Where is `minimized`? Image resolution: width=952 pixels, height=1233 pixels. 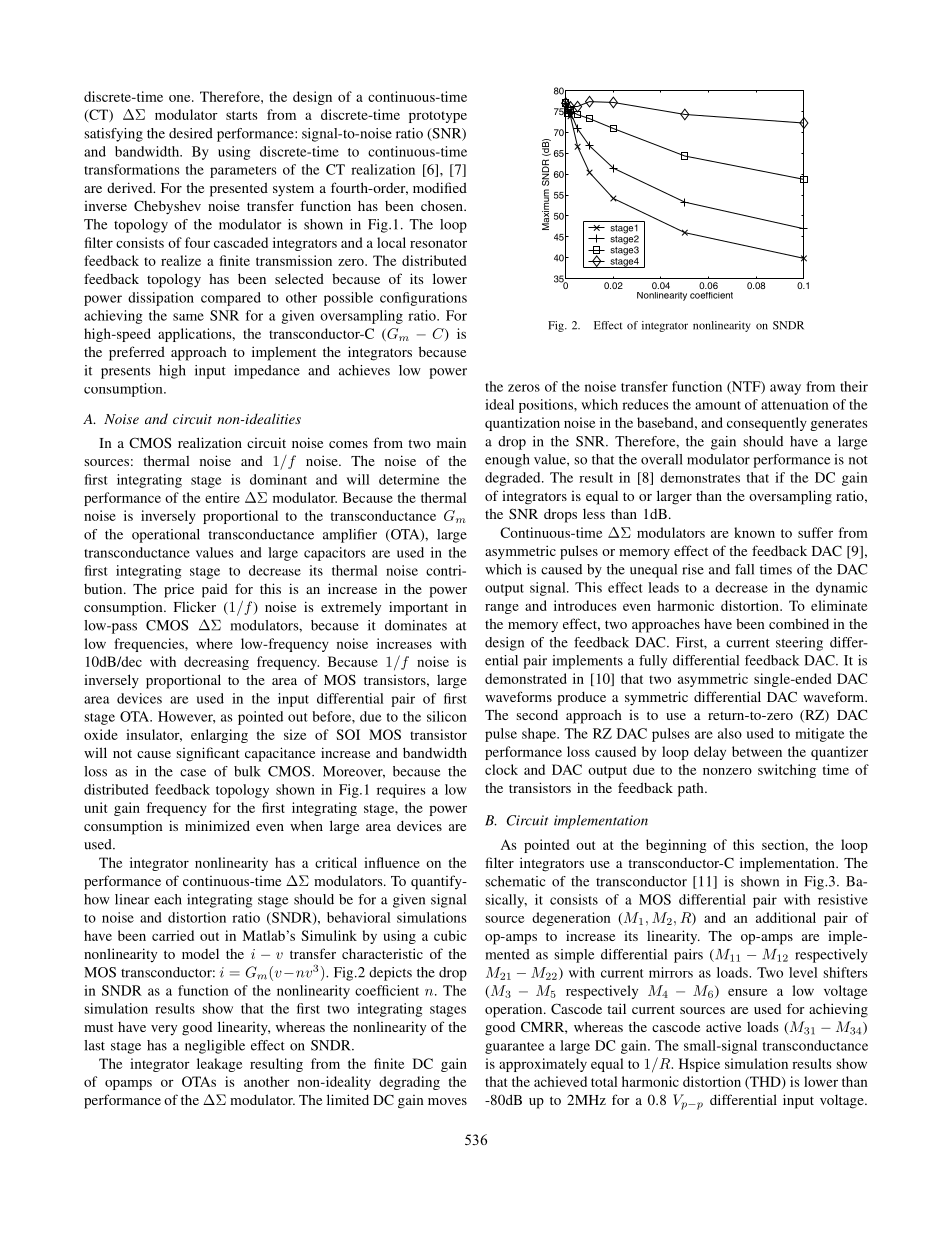 minimized is located at coordinates (217, 825).
